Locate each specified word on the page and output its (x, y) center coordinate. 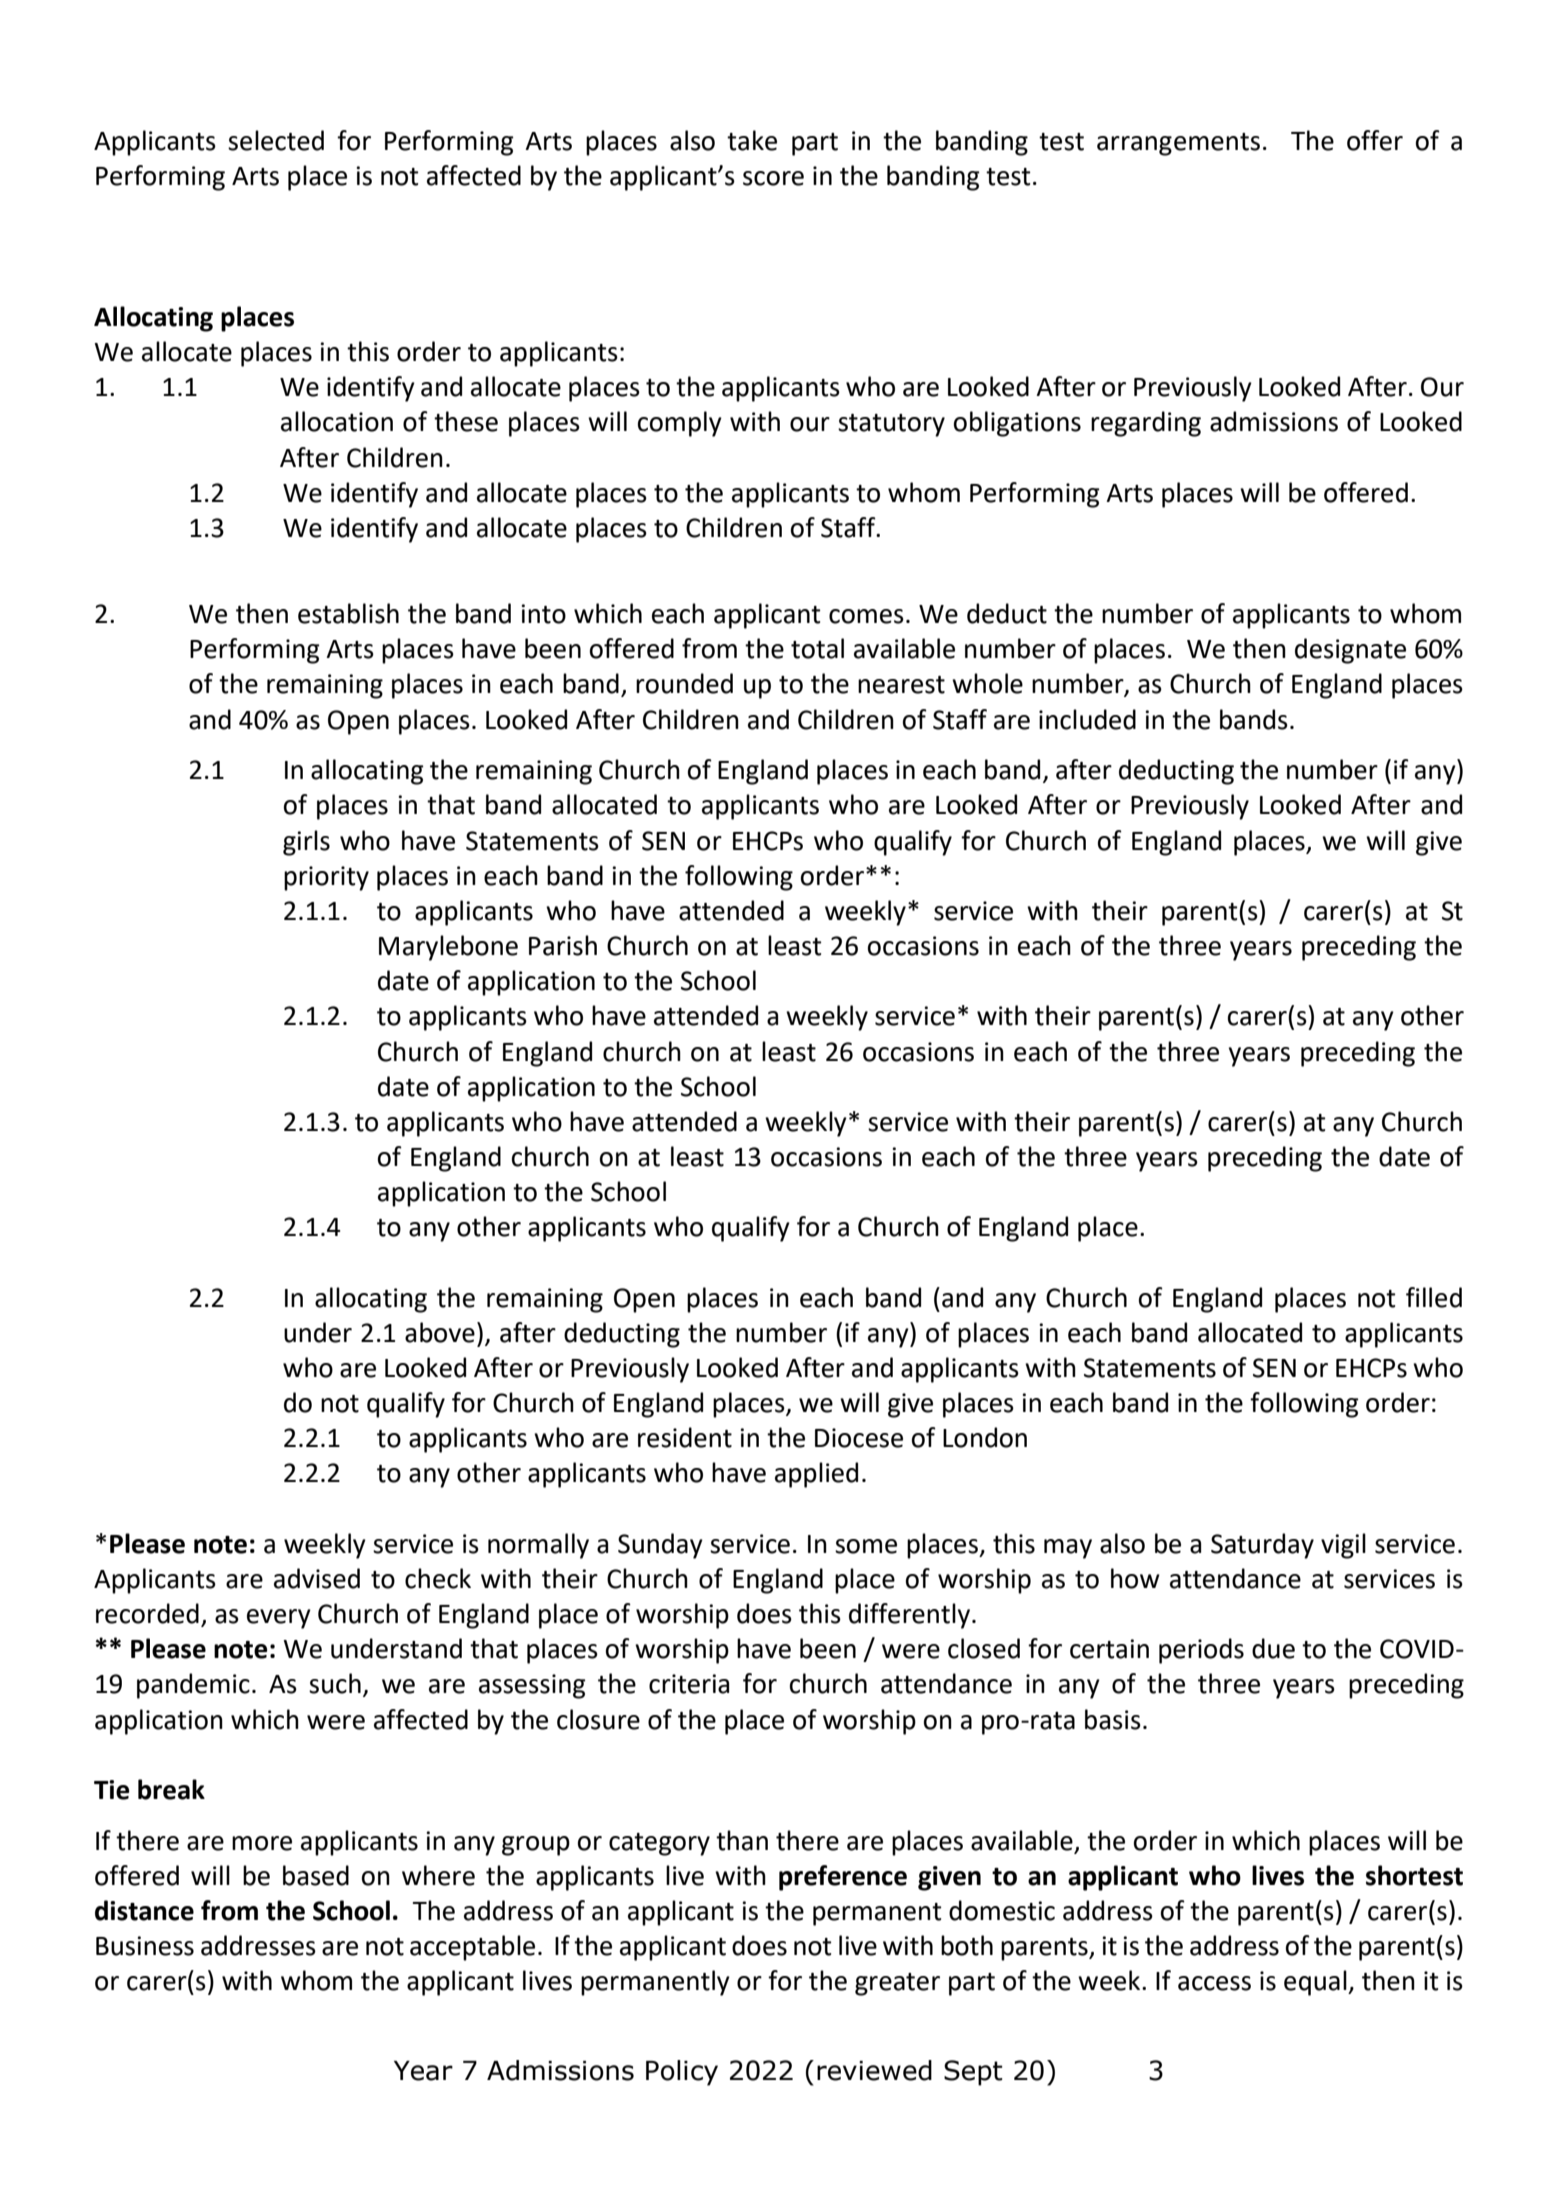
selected (276, 140)
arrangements (1178, 144)
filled (1434, 1297)
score (773, 178)
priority (326, 878)
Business (145, 1946)
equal (1316, 1983)
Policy (682, 2073)
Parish (563, 945)
